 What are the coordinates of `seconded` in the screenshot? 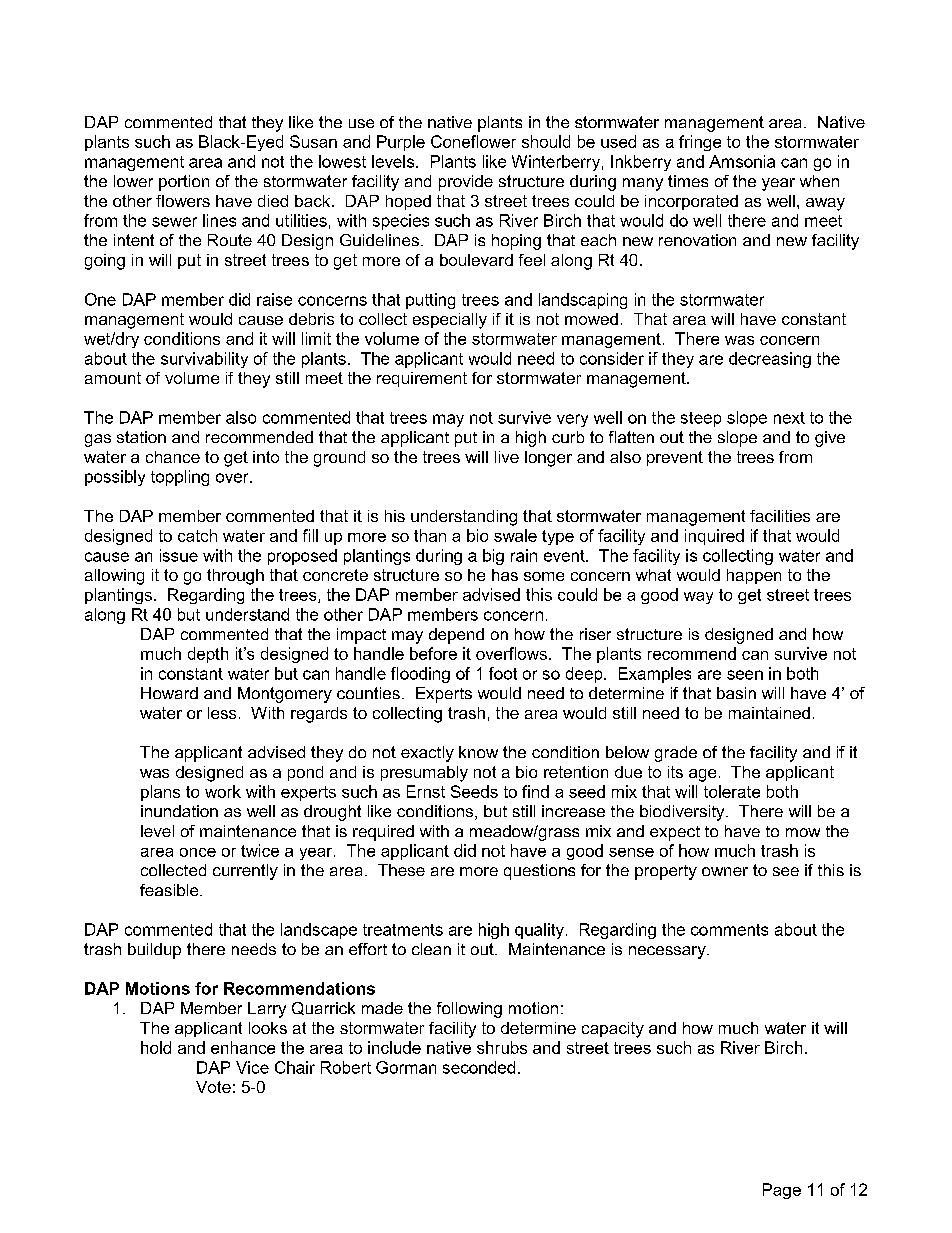 It's located at (479, 1067).
